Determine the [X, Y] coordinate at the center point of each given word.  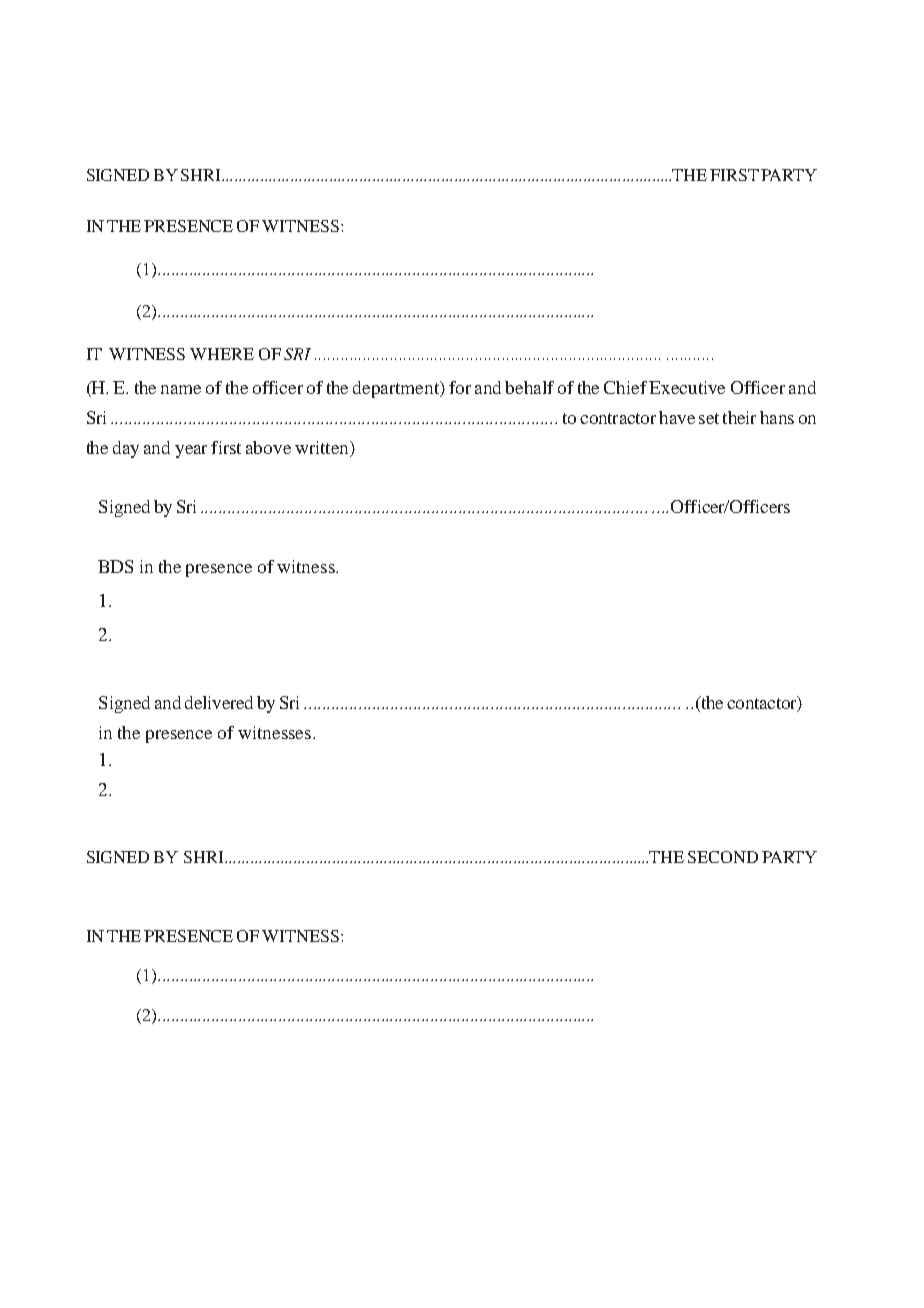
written [323, 447]
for [460, 387]
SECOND [723, 857]
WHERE [222, 354]
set [709, 418]
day [126, 449]
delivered [219, 702]
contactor [763, 704]
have [677, 417]
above [268, 447]
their [739, 417]
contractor [618, 418]
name [181, 389]
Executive [687, 387]
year [191, 451]
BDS [115, 566]
